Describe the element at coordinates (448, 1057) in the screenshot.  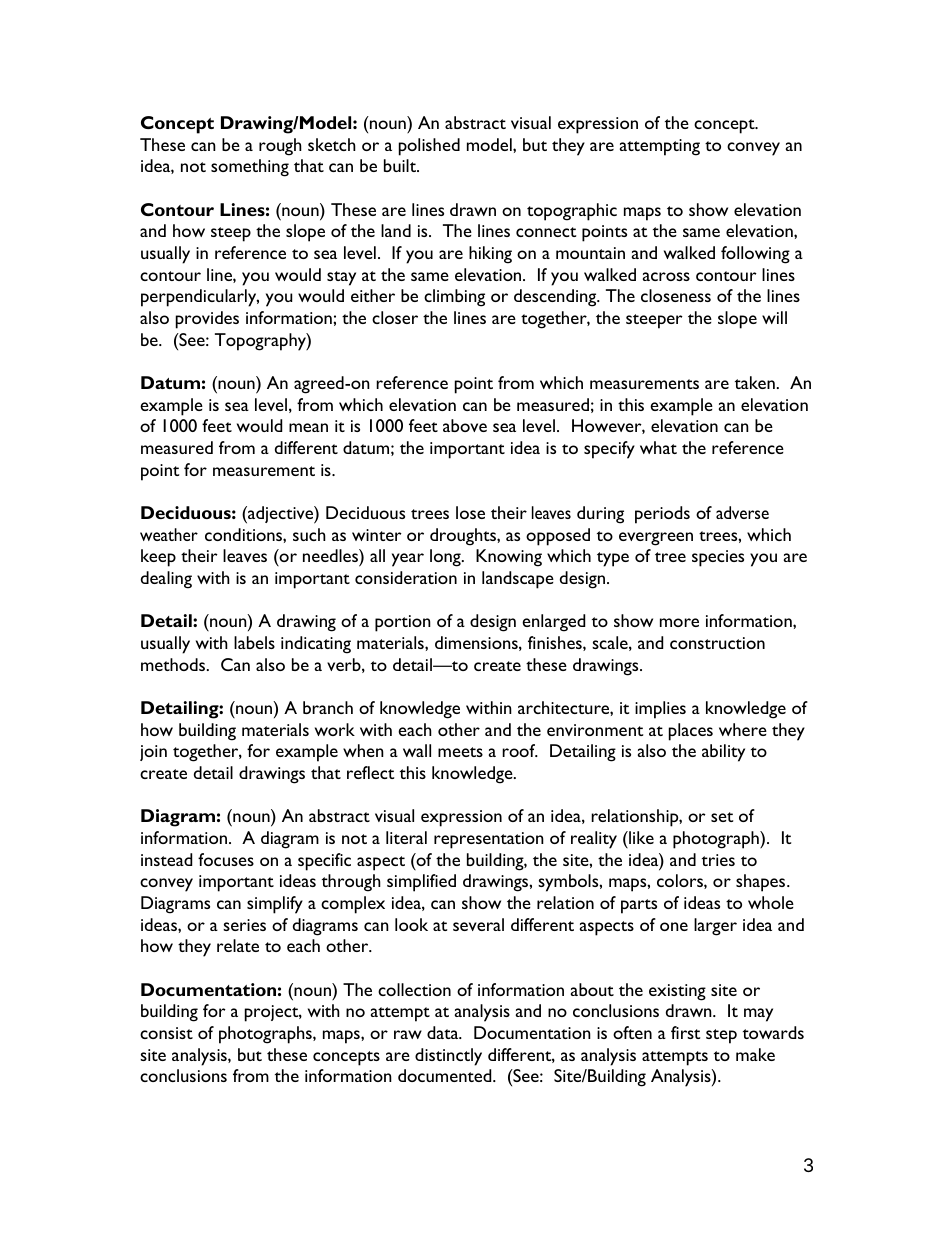
I see `distinctly` at that location.
